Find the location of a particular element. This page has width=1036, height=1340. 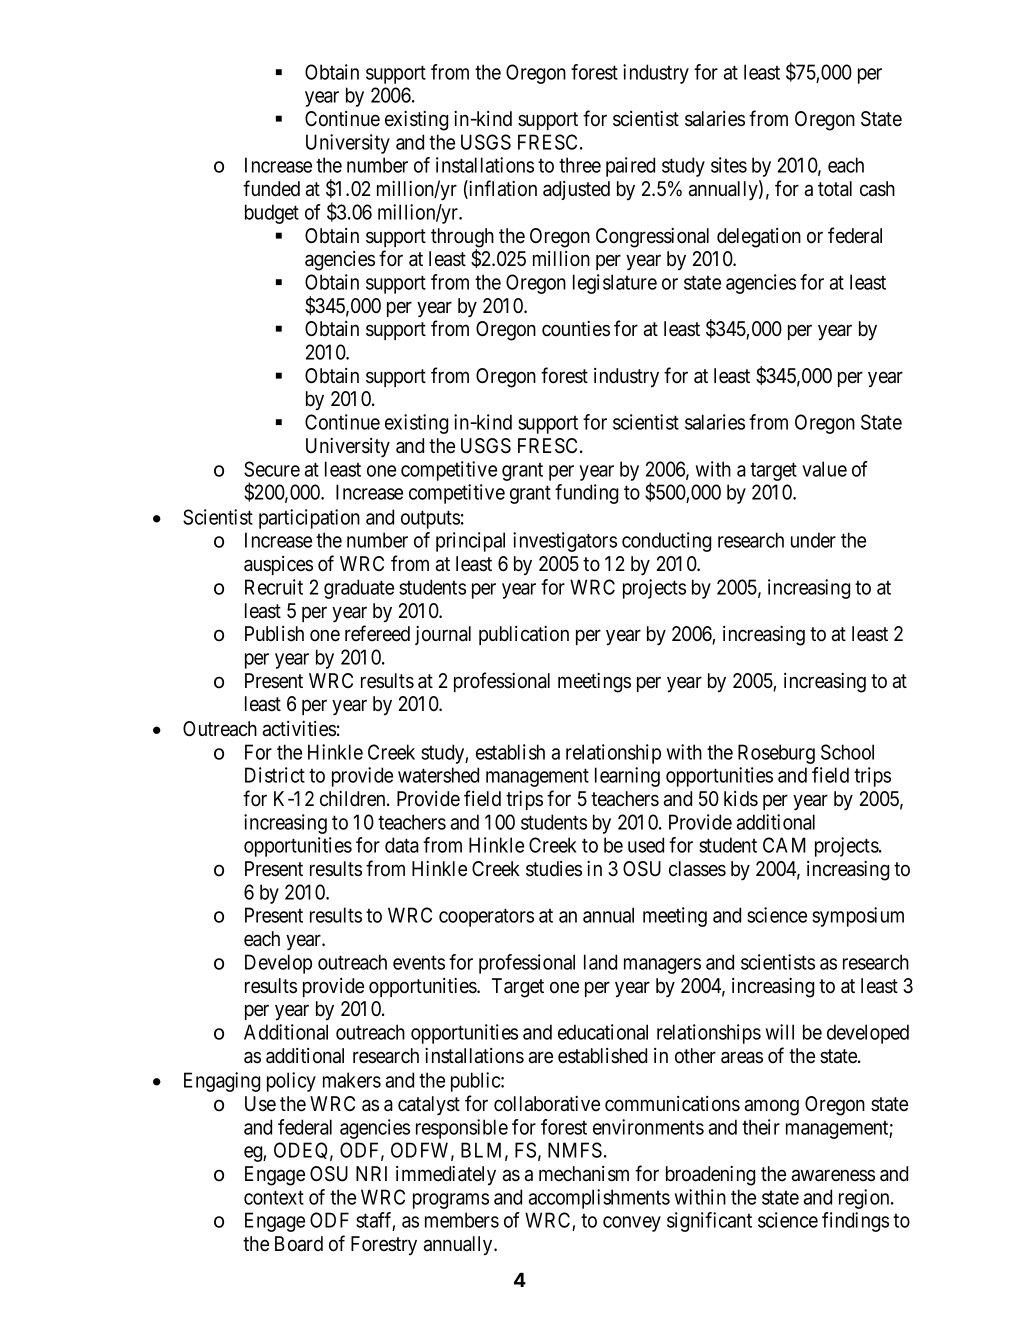

District is located at coordinates (275, 775).
